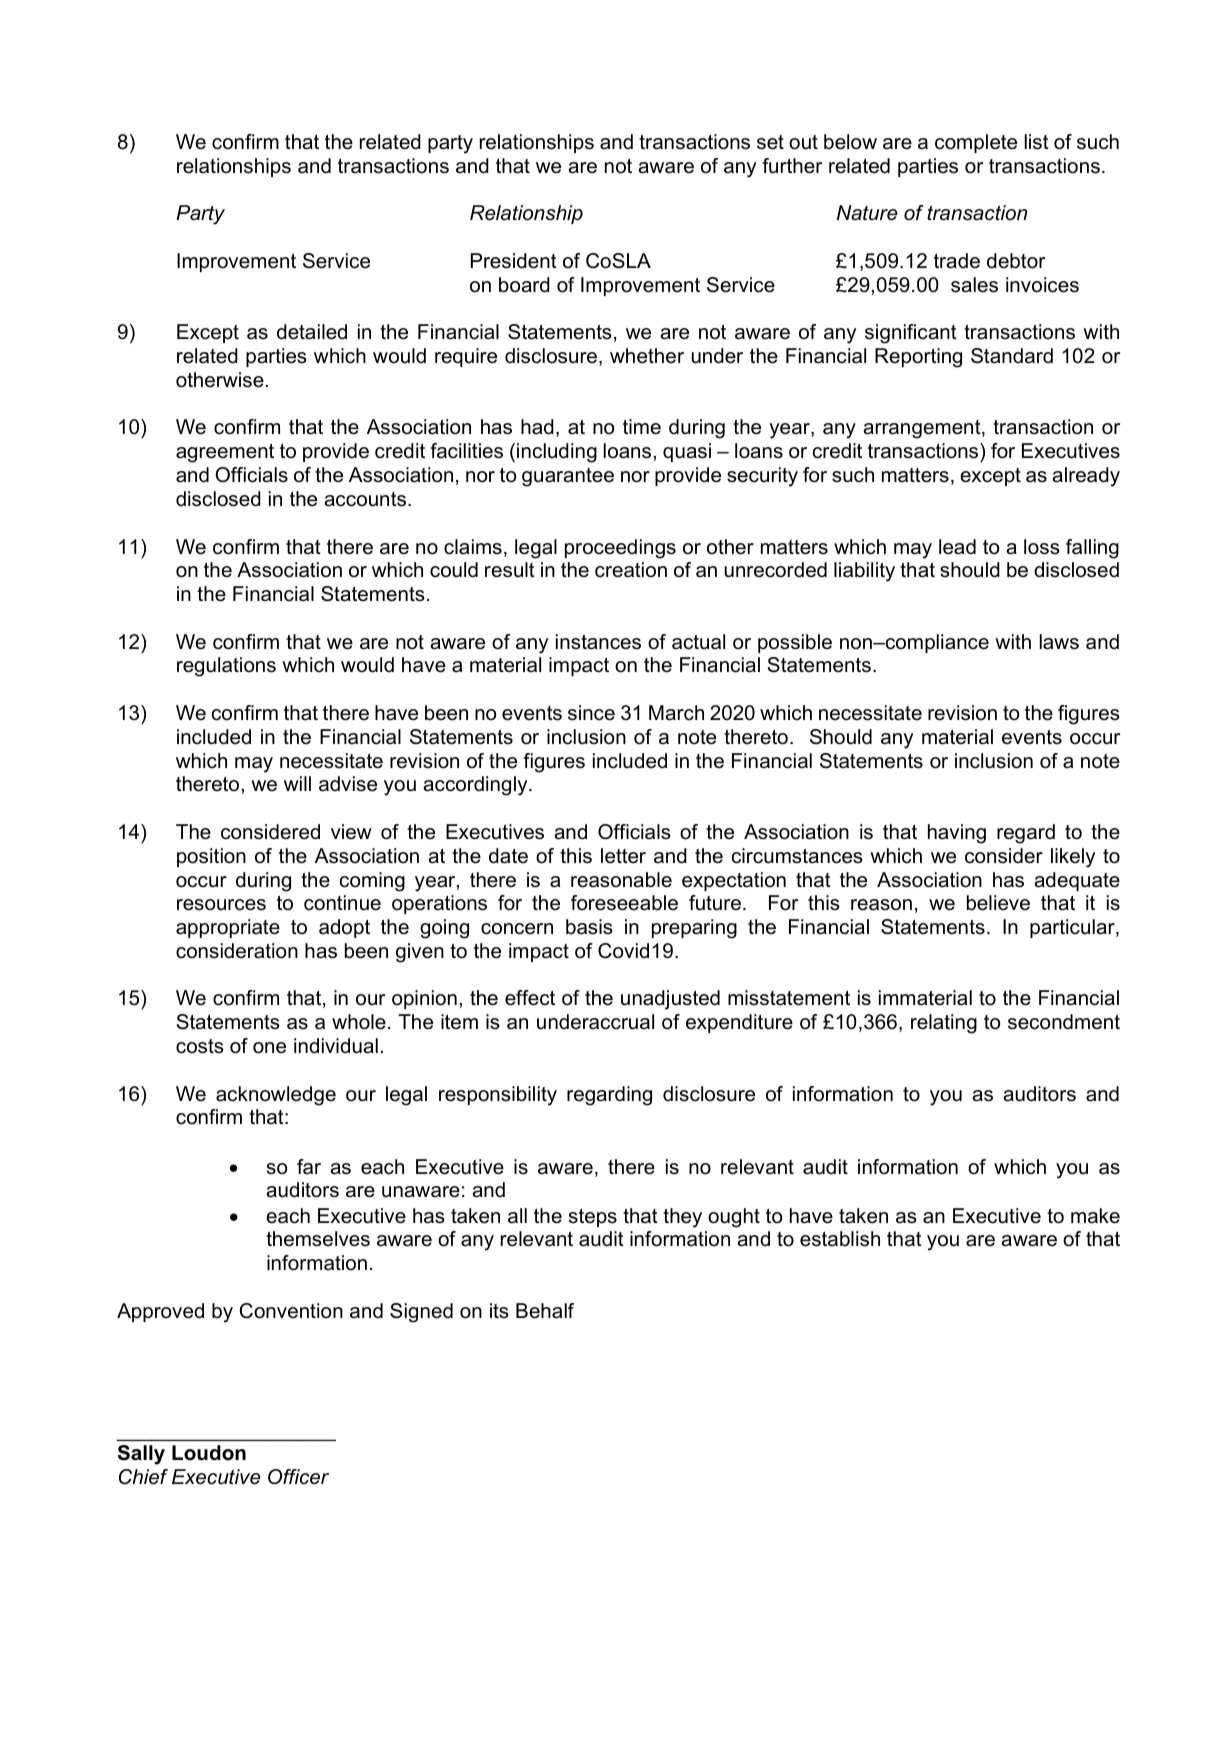 This document has width=1232, height=1742. Describe the element at coordinates (944, 1024) in the document. I see `relating` at that location.
